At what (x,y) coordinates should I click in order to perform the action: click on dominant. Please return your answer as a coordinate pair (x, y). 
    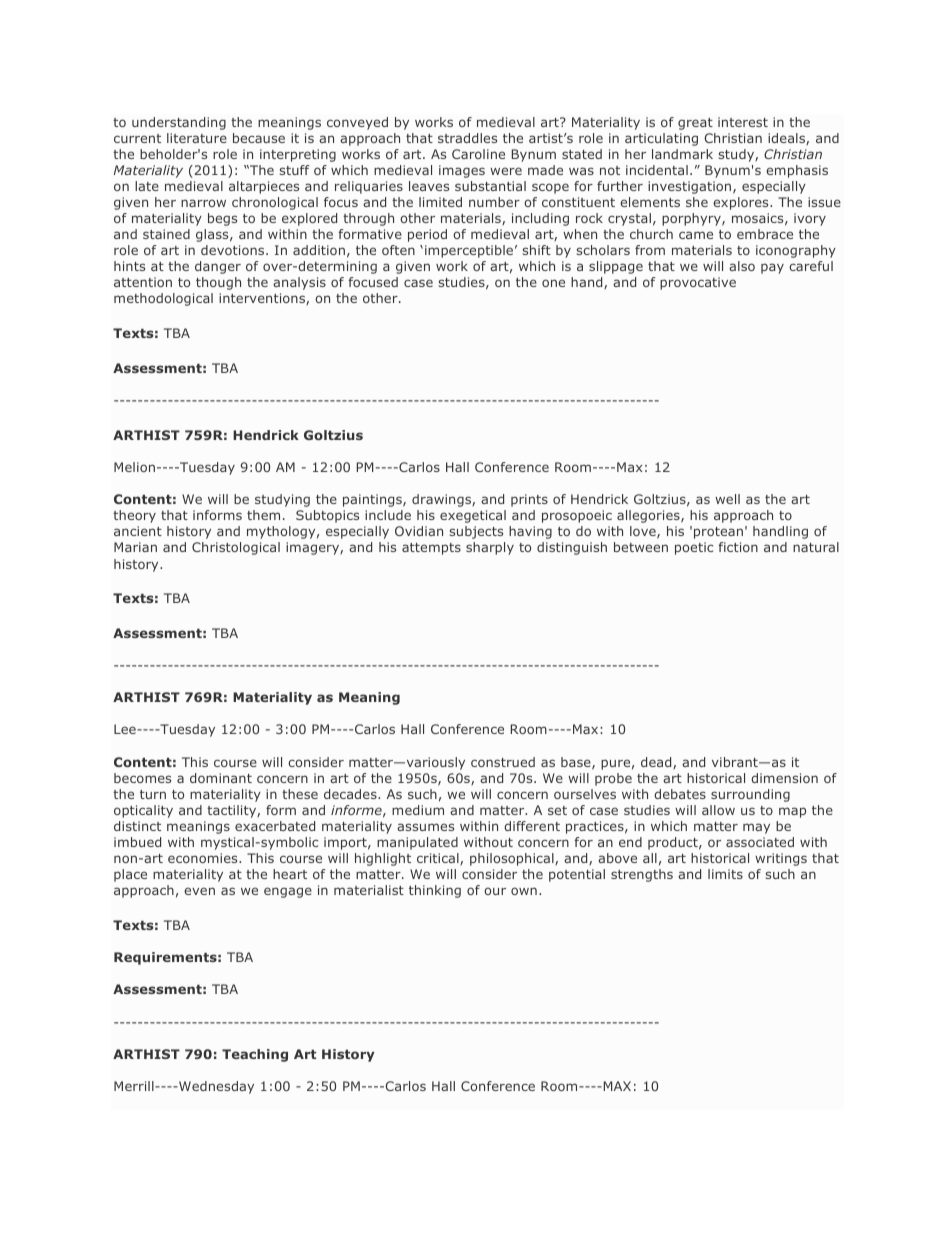
    Looking at the image, I should click on (221, 778).
